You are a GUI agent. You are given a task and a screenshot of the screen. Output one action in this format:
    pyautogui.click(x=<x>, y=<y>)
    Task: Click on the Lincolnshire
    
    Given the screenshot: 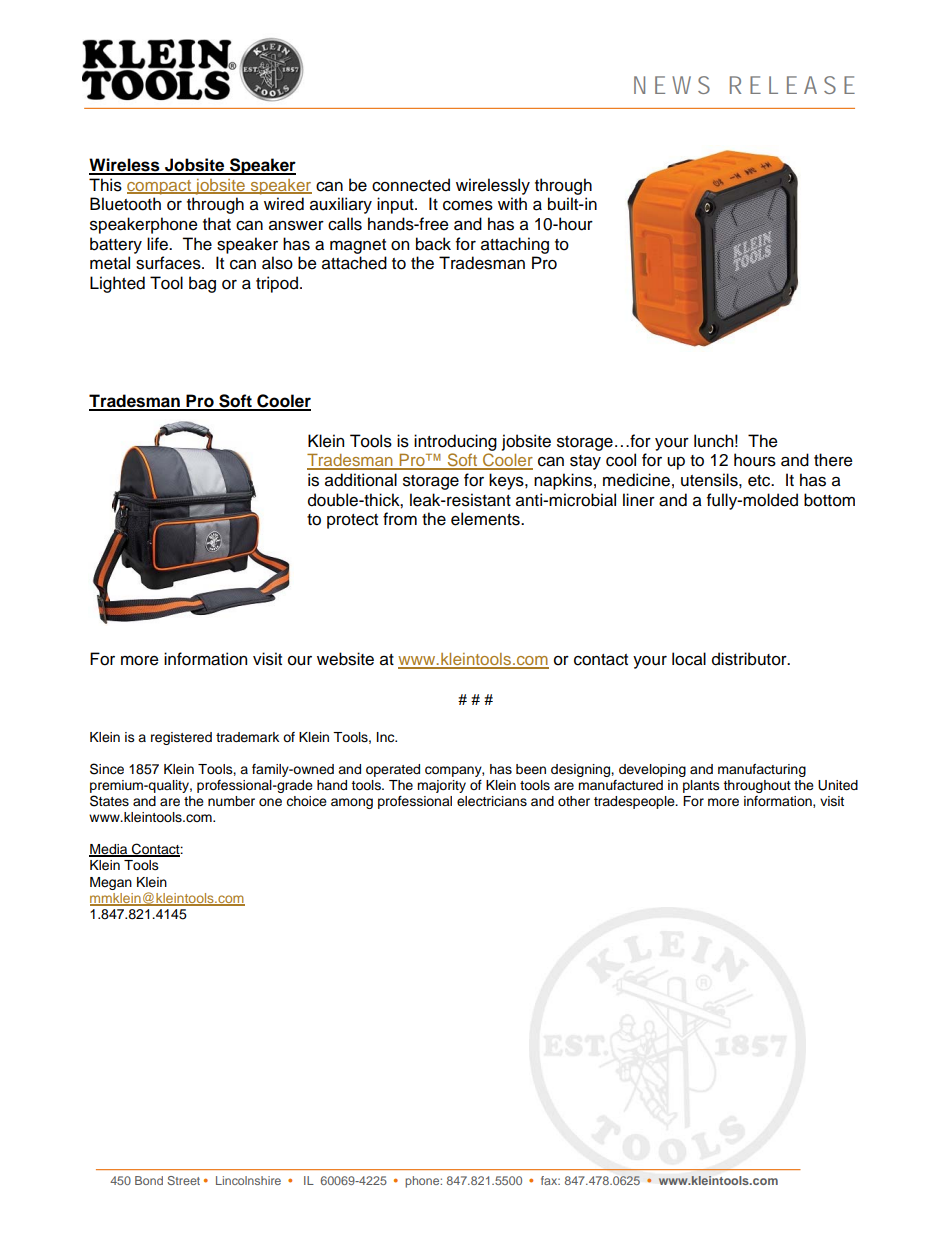 What is the action you would take?
    pyautogui.click(x=248, y=1180)
